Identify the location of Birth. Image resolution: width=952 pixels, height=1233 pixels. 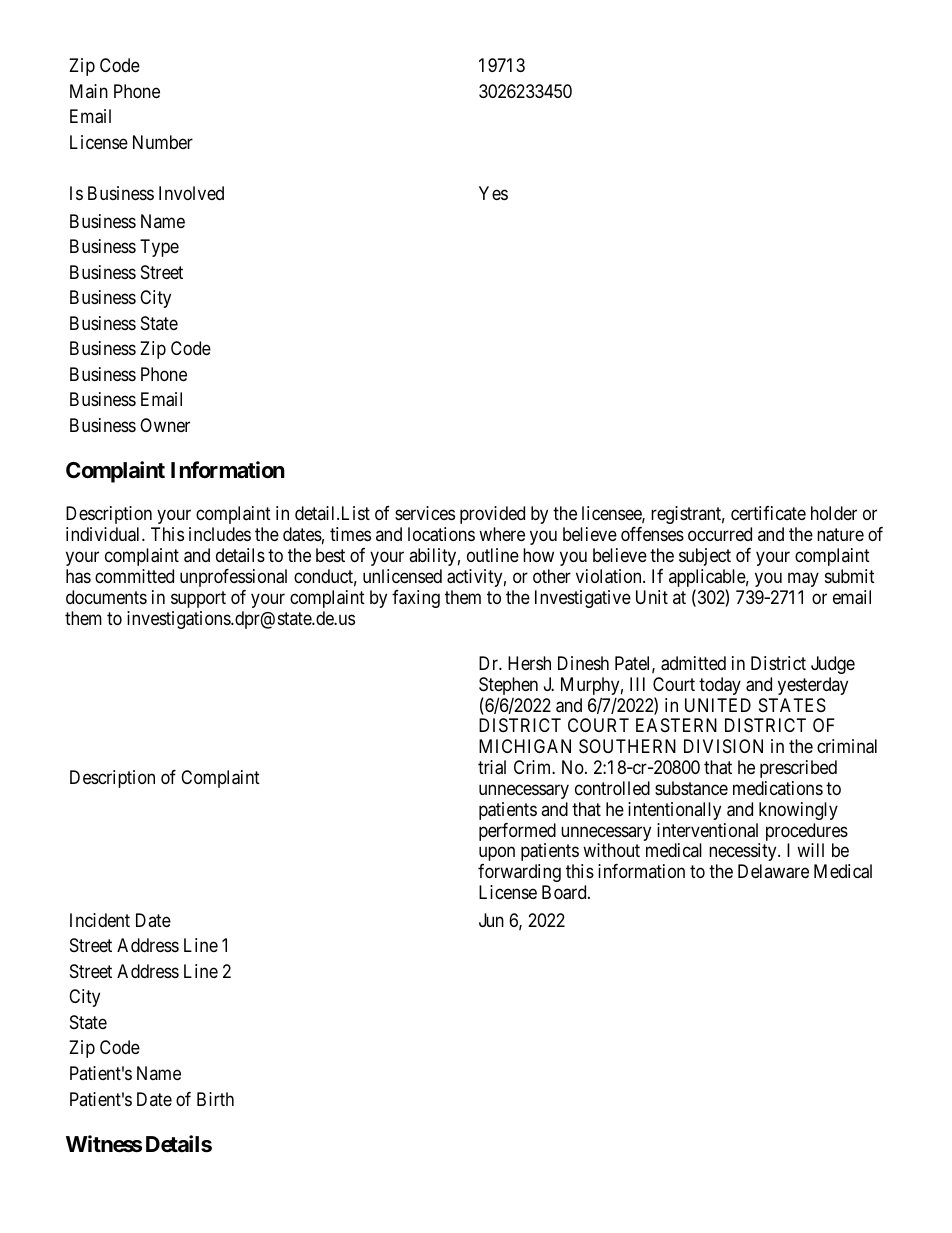
(215, 1099).
